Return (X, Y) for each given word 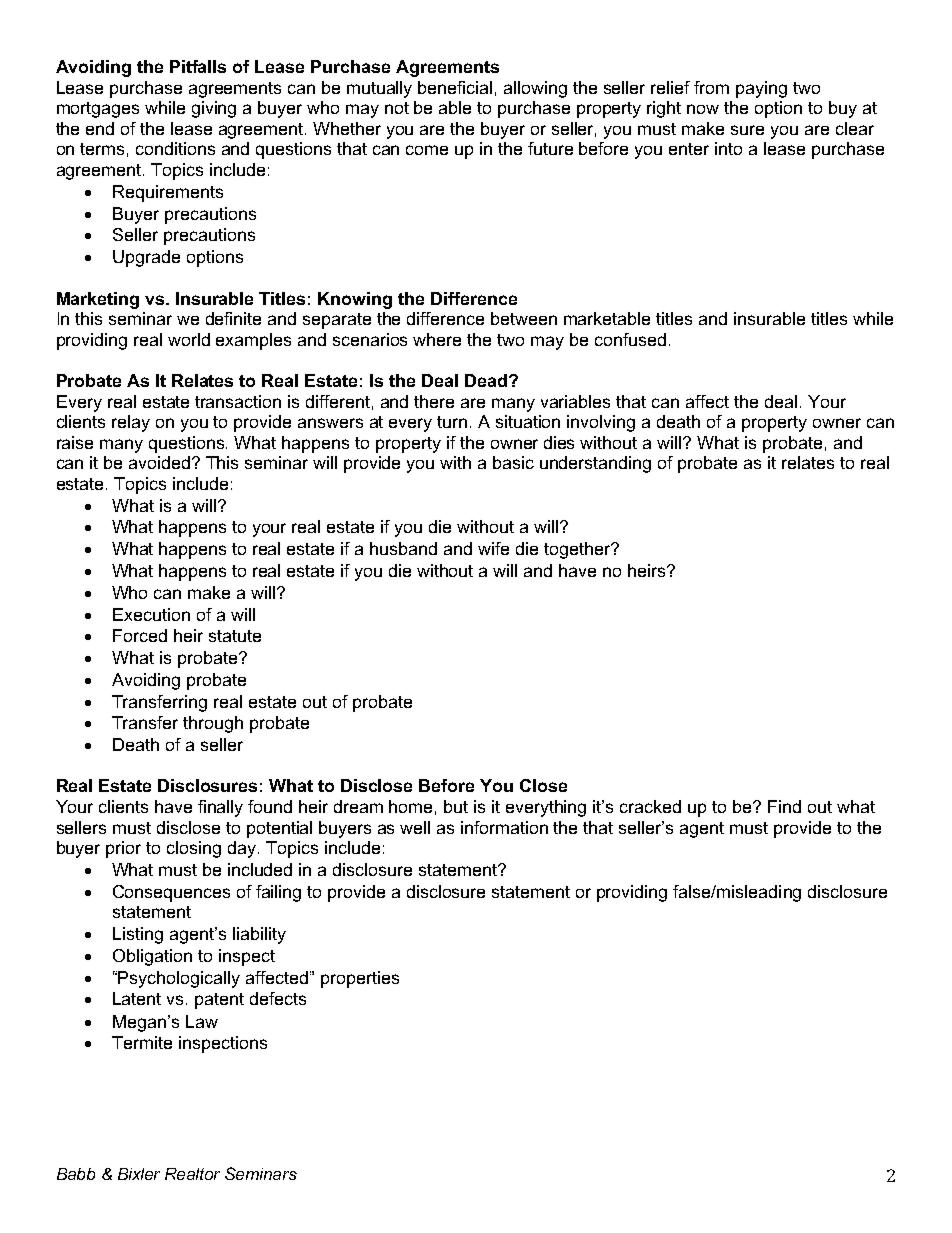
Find (784, 806)
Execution (151, 614)
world (189, 339)
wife (493, 548)
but (456, 806)
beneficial (455, 87)
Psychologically (179, 979)
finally (220, 808)
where (437, 339)
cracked (650, 806)
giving (214, 109)
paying (761, 89)
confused (630, 339)
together (578, 550)
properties (360, 979)
